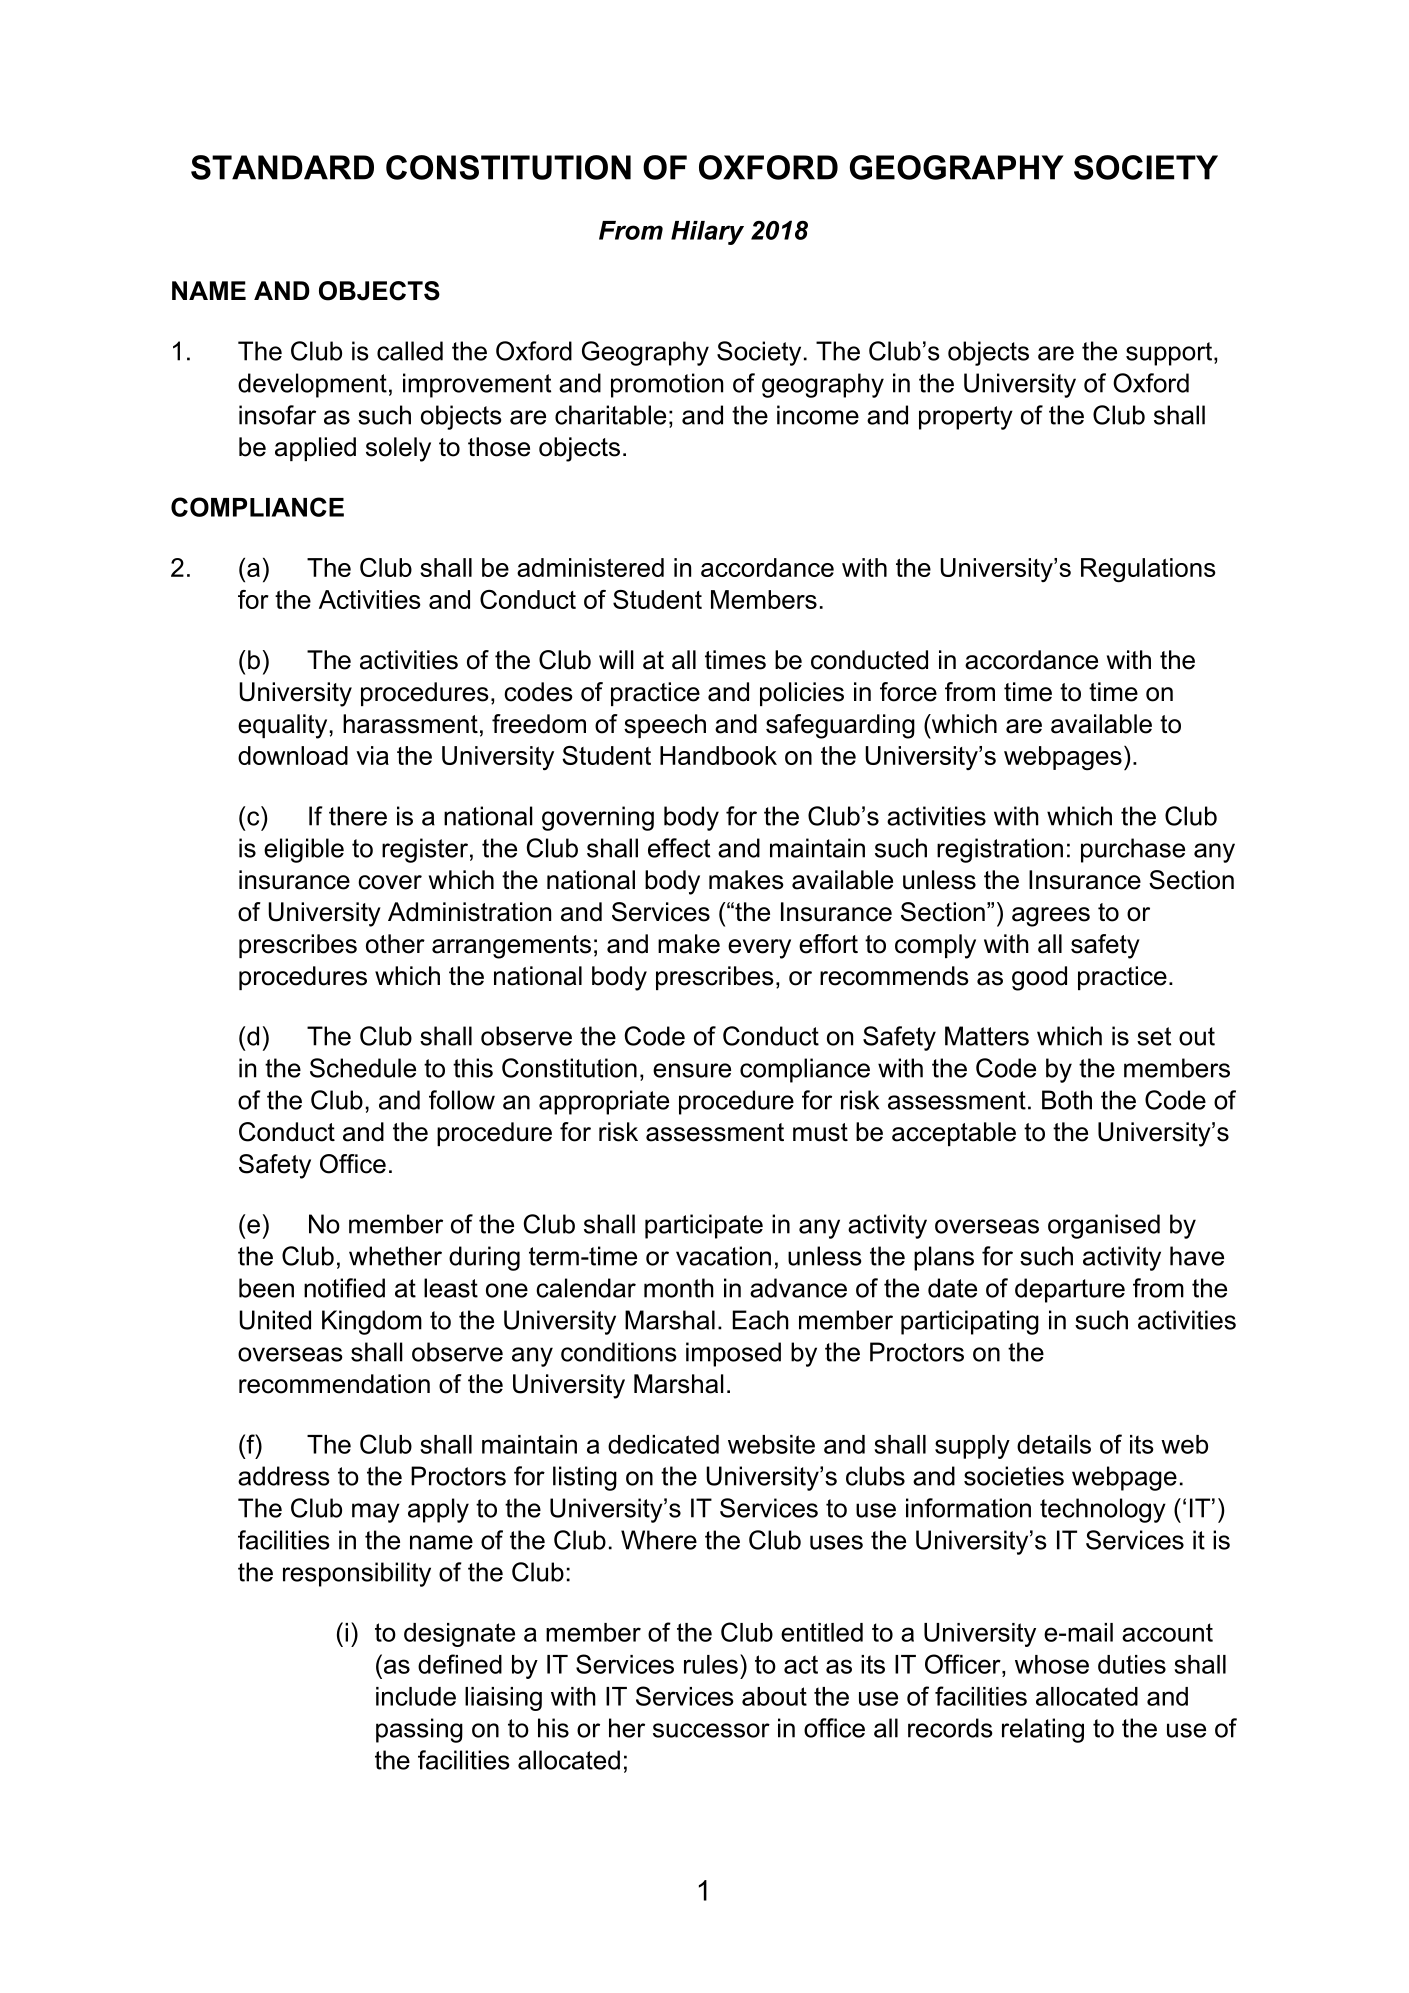  I want to click on include, so click(416, 1696).
